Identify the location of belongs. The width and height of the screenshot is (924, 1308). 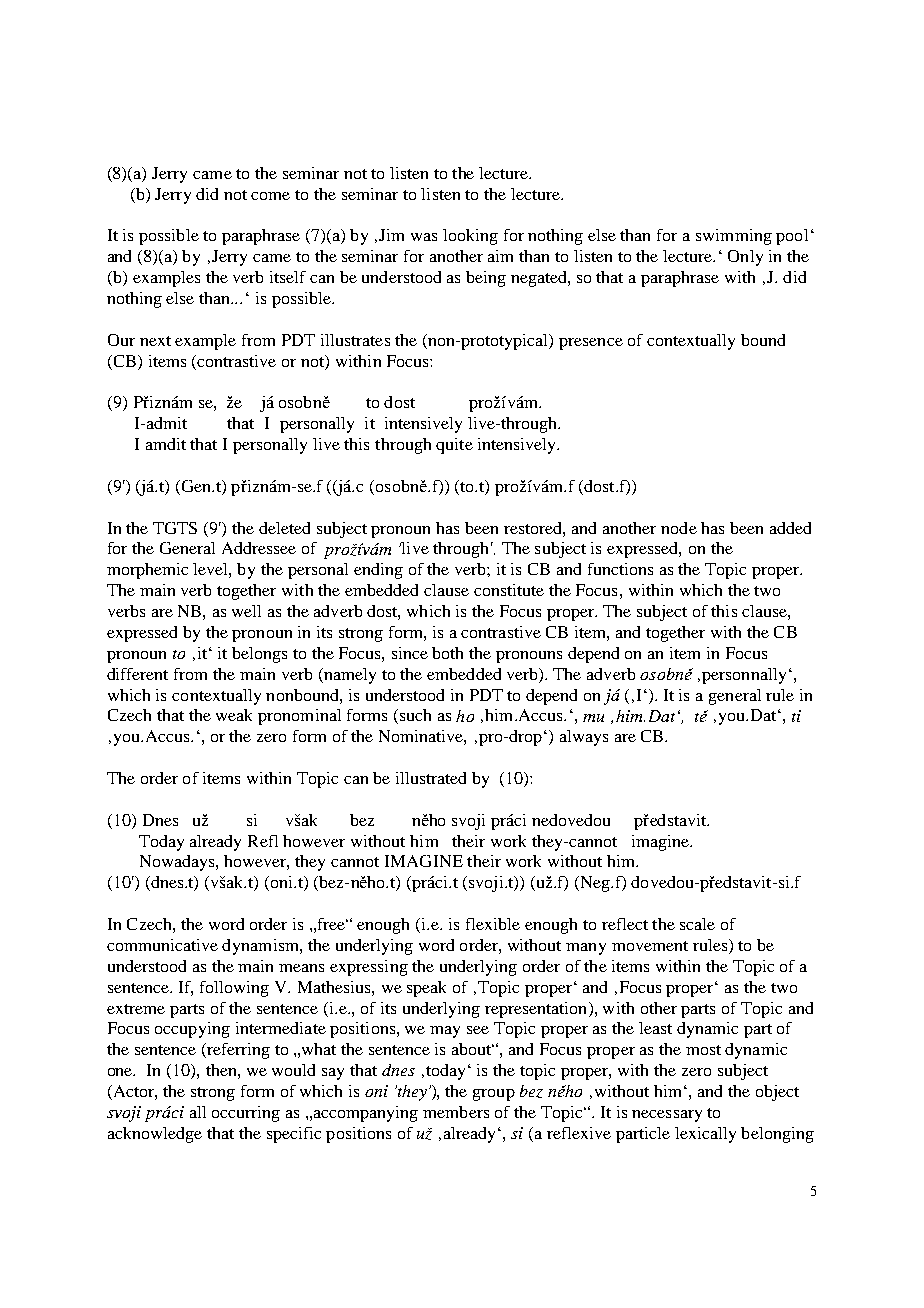
(259, 655).
